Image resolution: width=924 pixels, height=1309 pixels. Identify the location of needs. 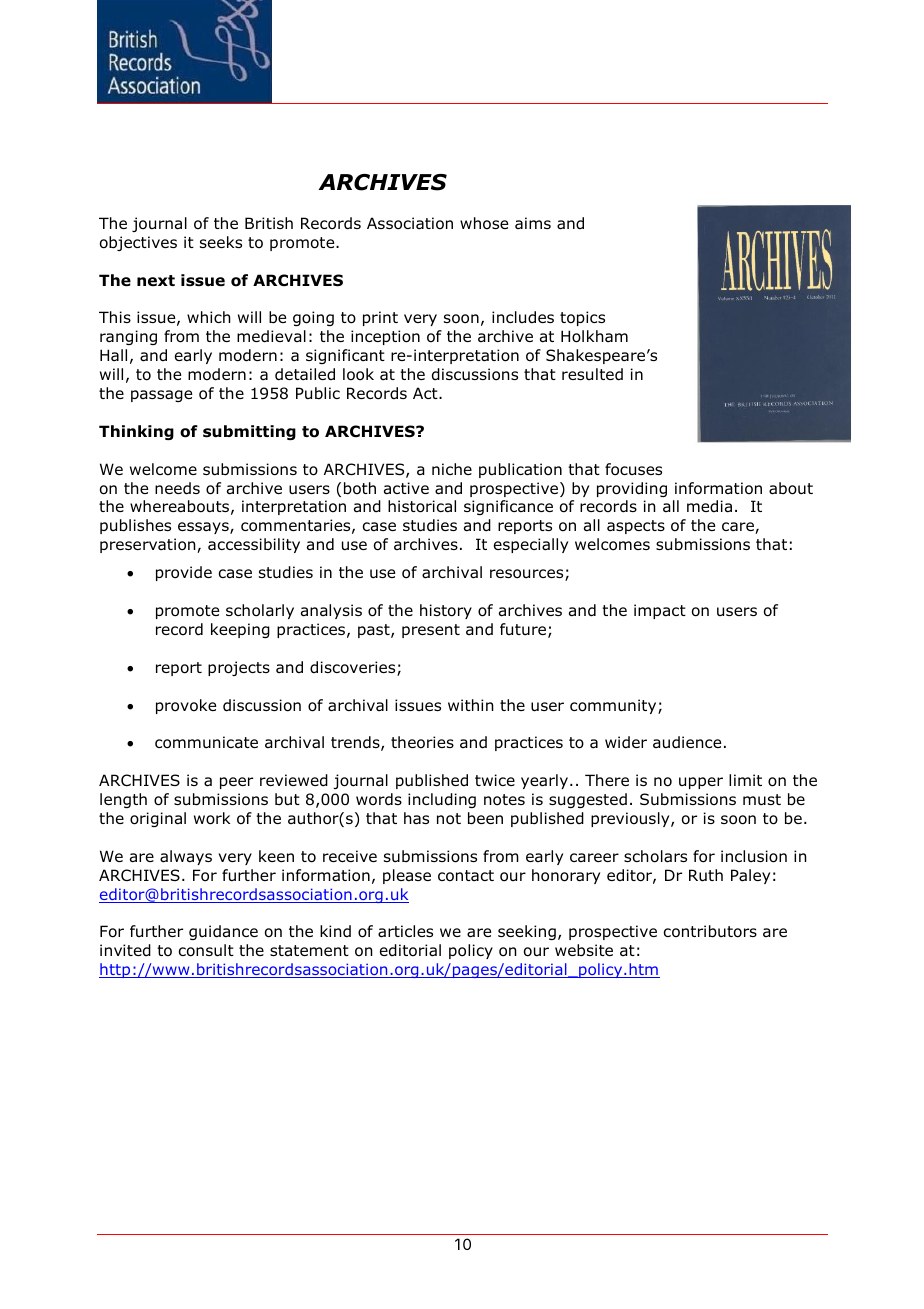
(177, 488).
